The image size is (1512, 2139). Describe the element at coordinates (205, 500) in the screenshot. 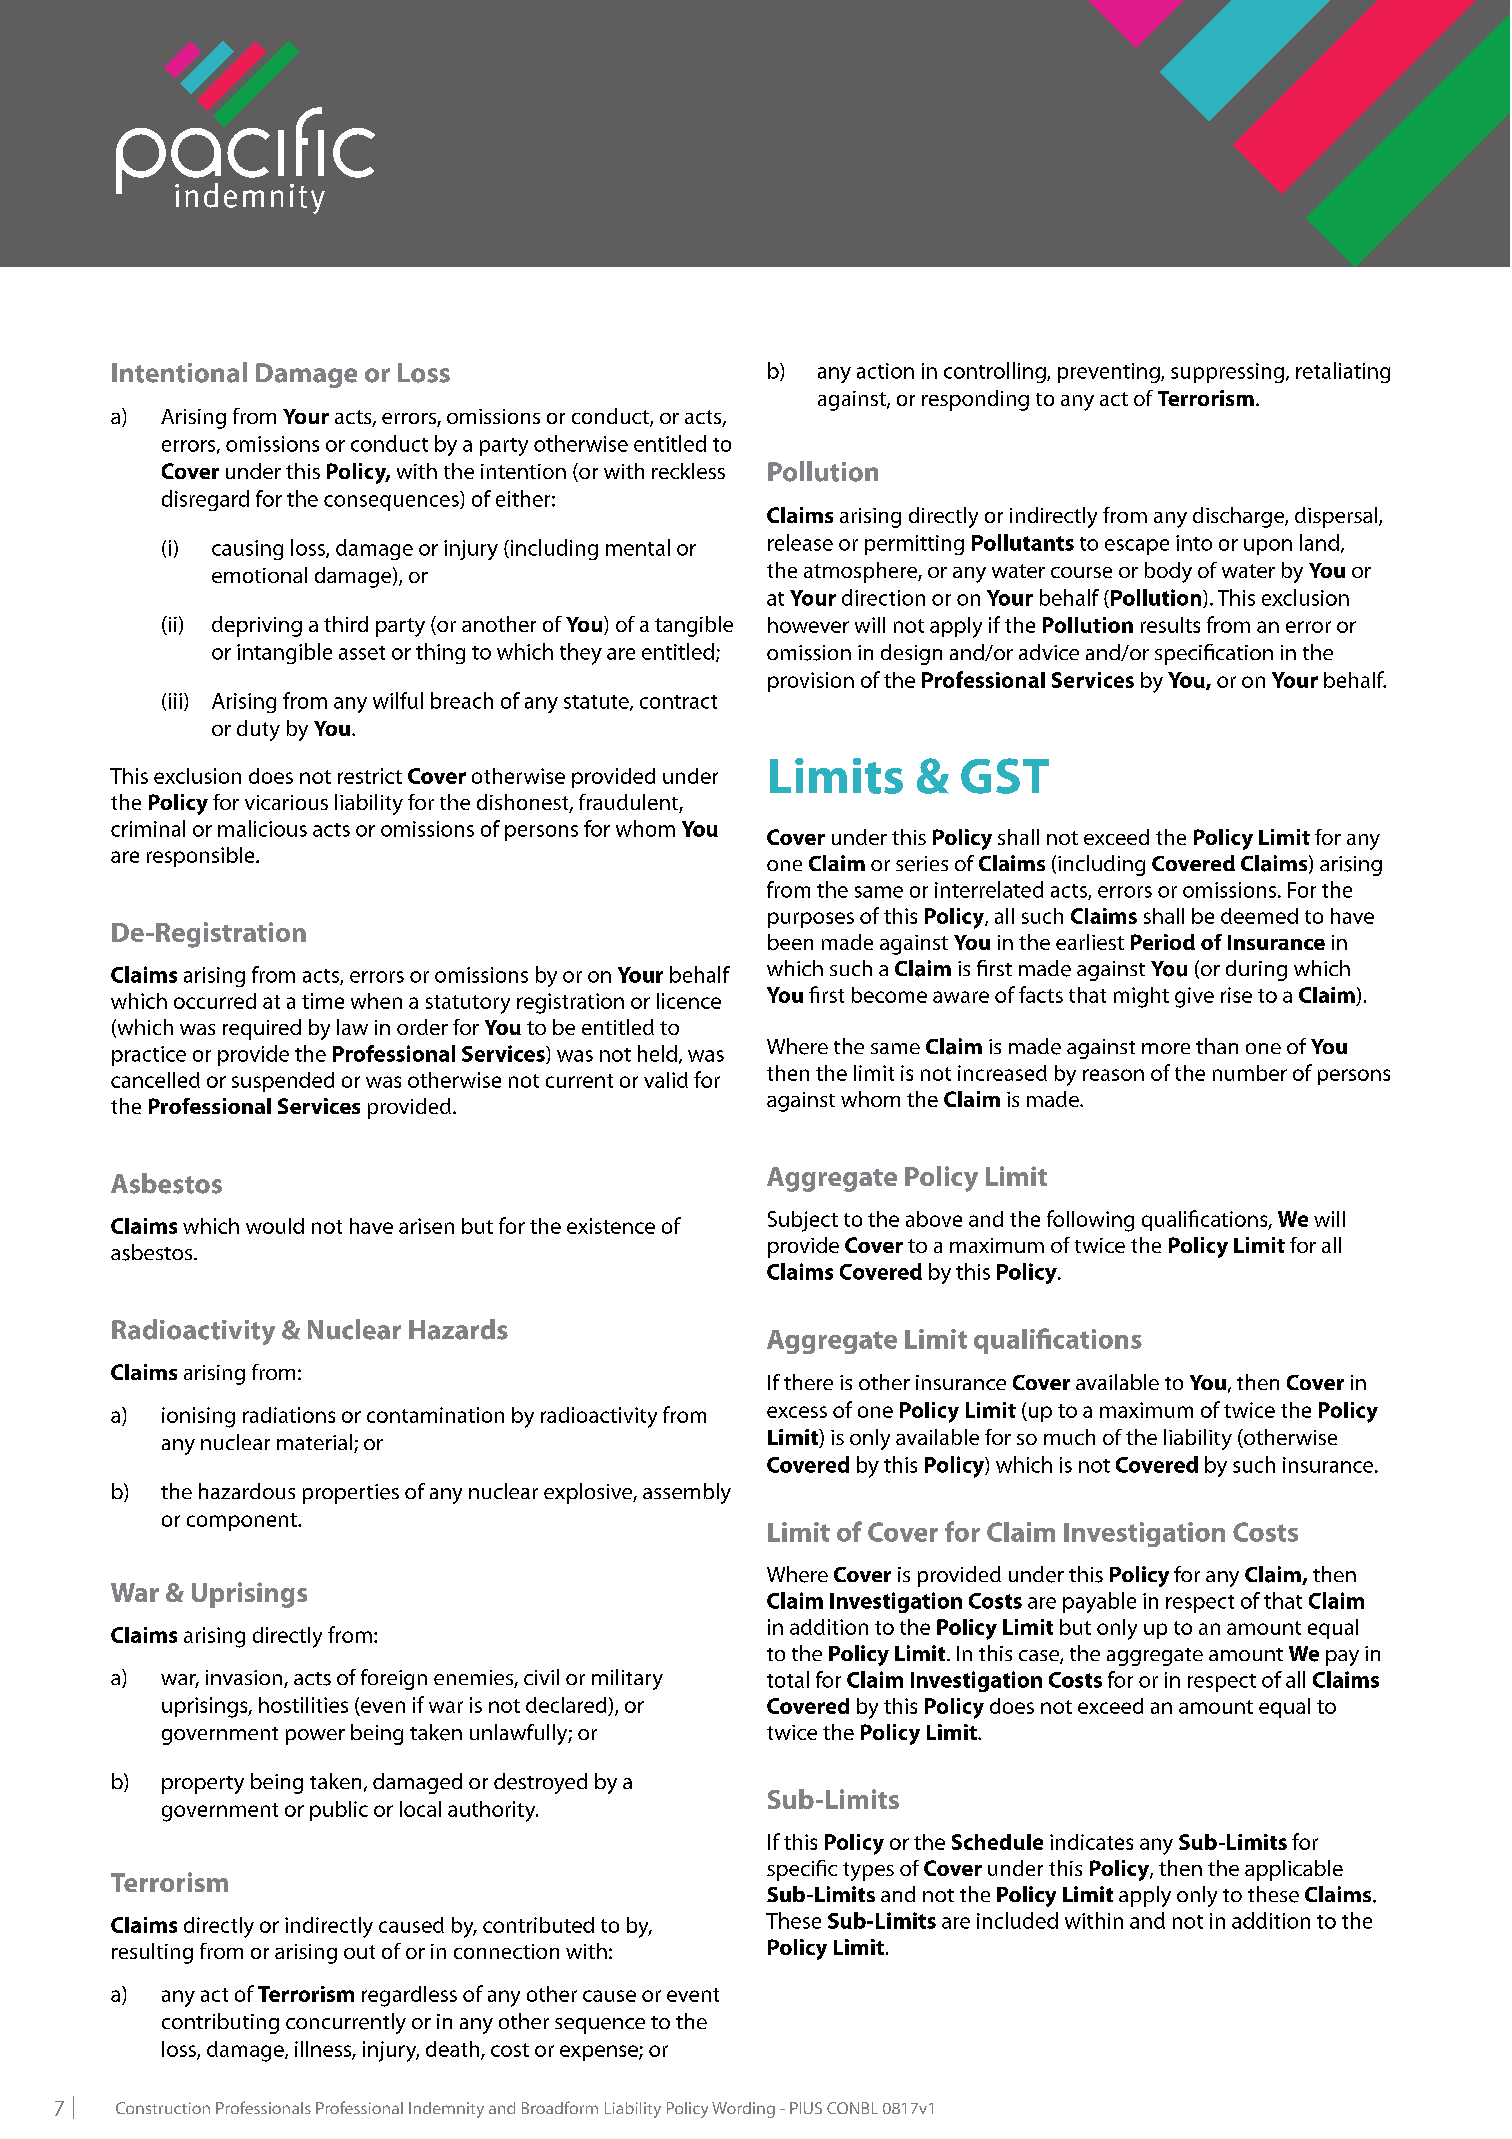

I see `disregard` at that location.
